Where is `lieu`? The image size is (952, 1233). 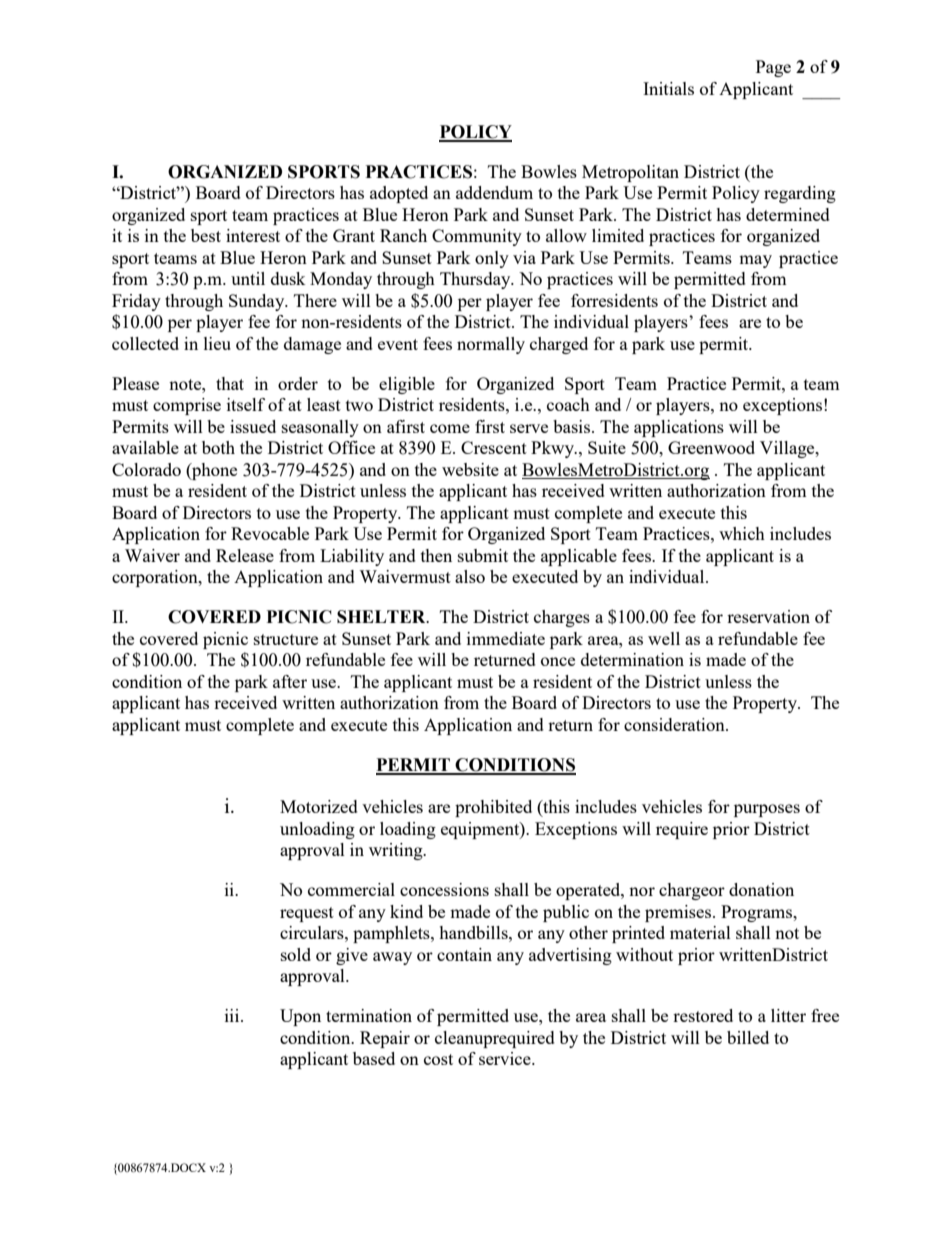
lieu is located at coordinates (217, 343).
